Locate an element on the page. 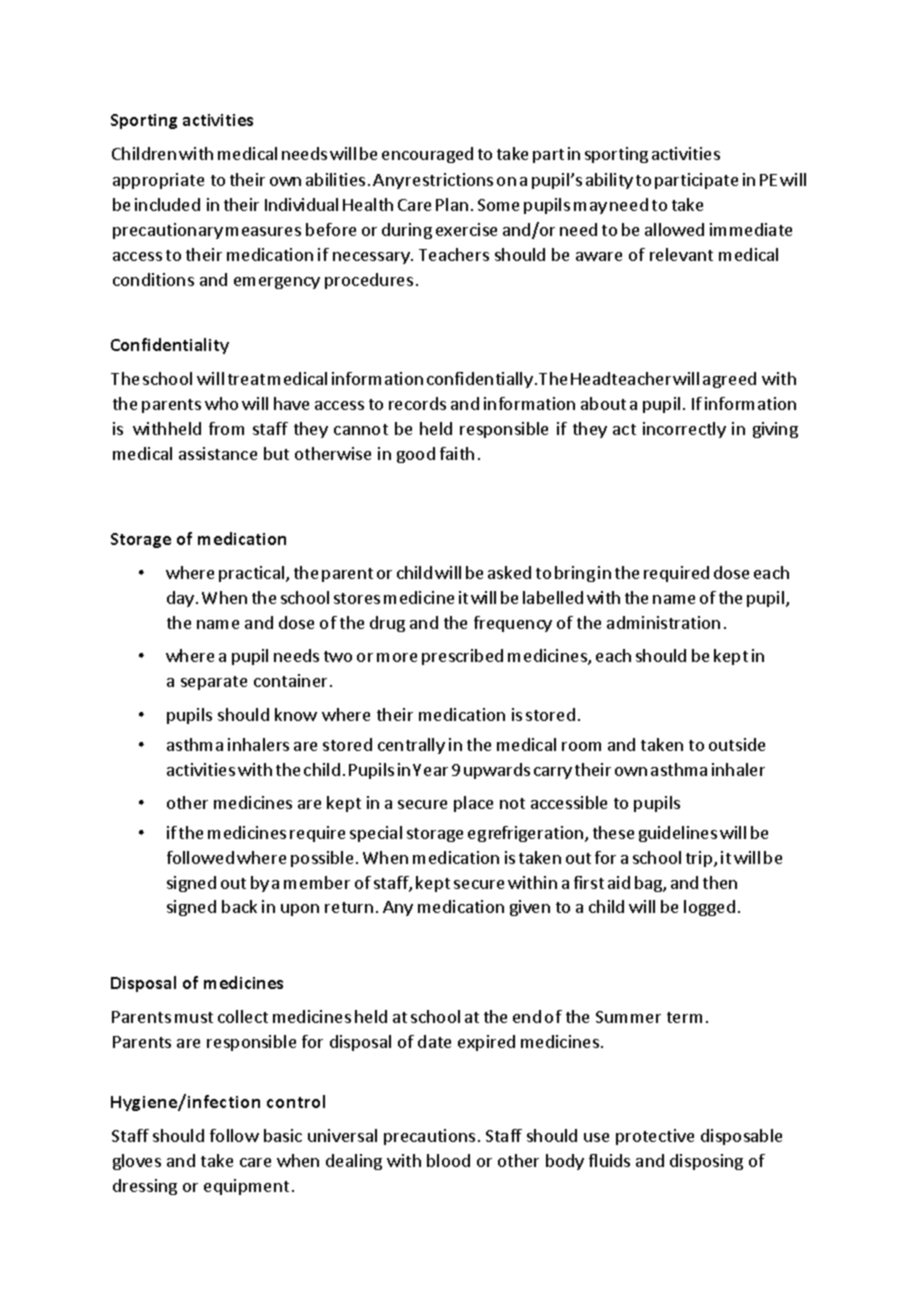 This document has height=1307, width=924. exercise is located at coordinates (466, 229).
